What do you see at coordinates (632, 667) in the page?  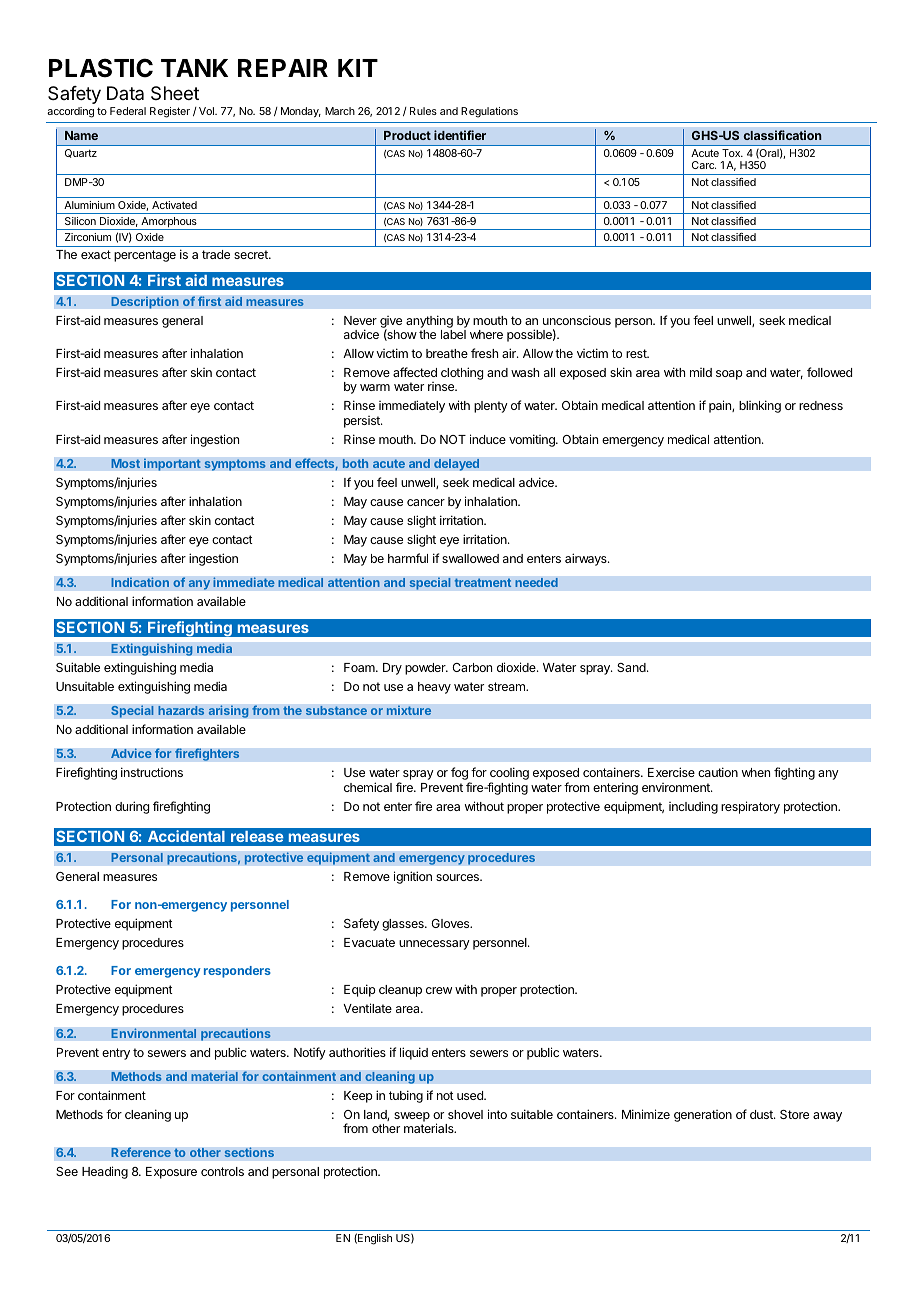 I see `Sand` at bounding box center [632, 667].
